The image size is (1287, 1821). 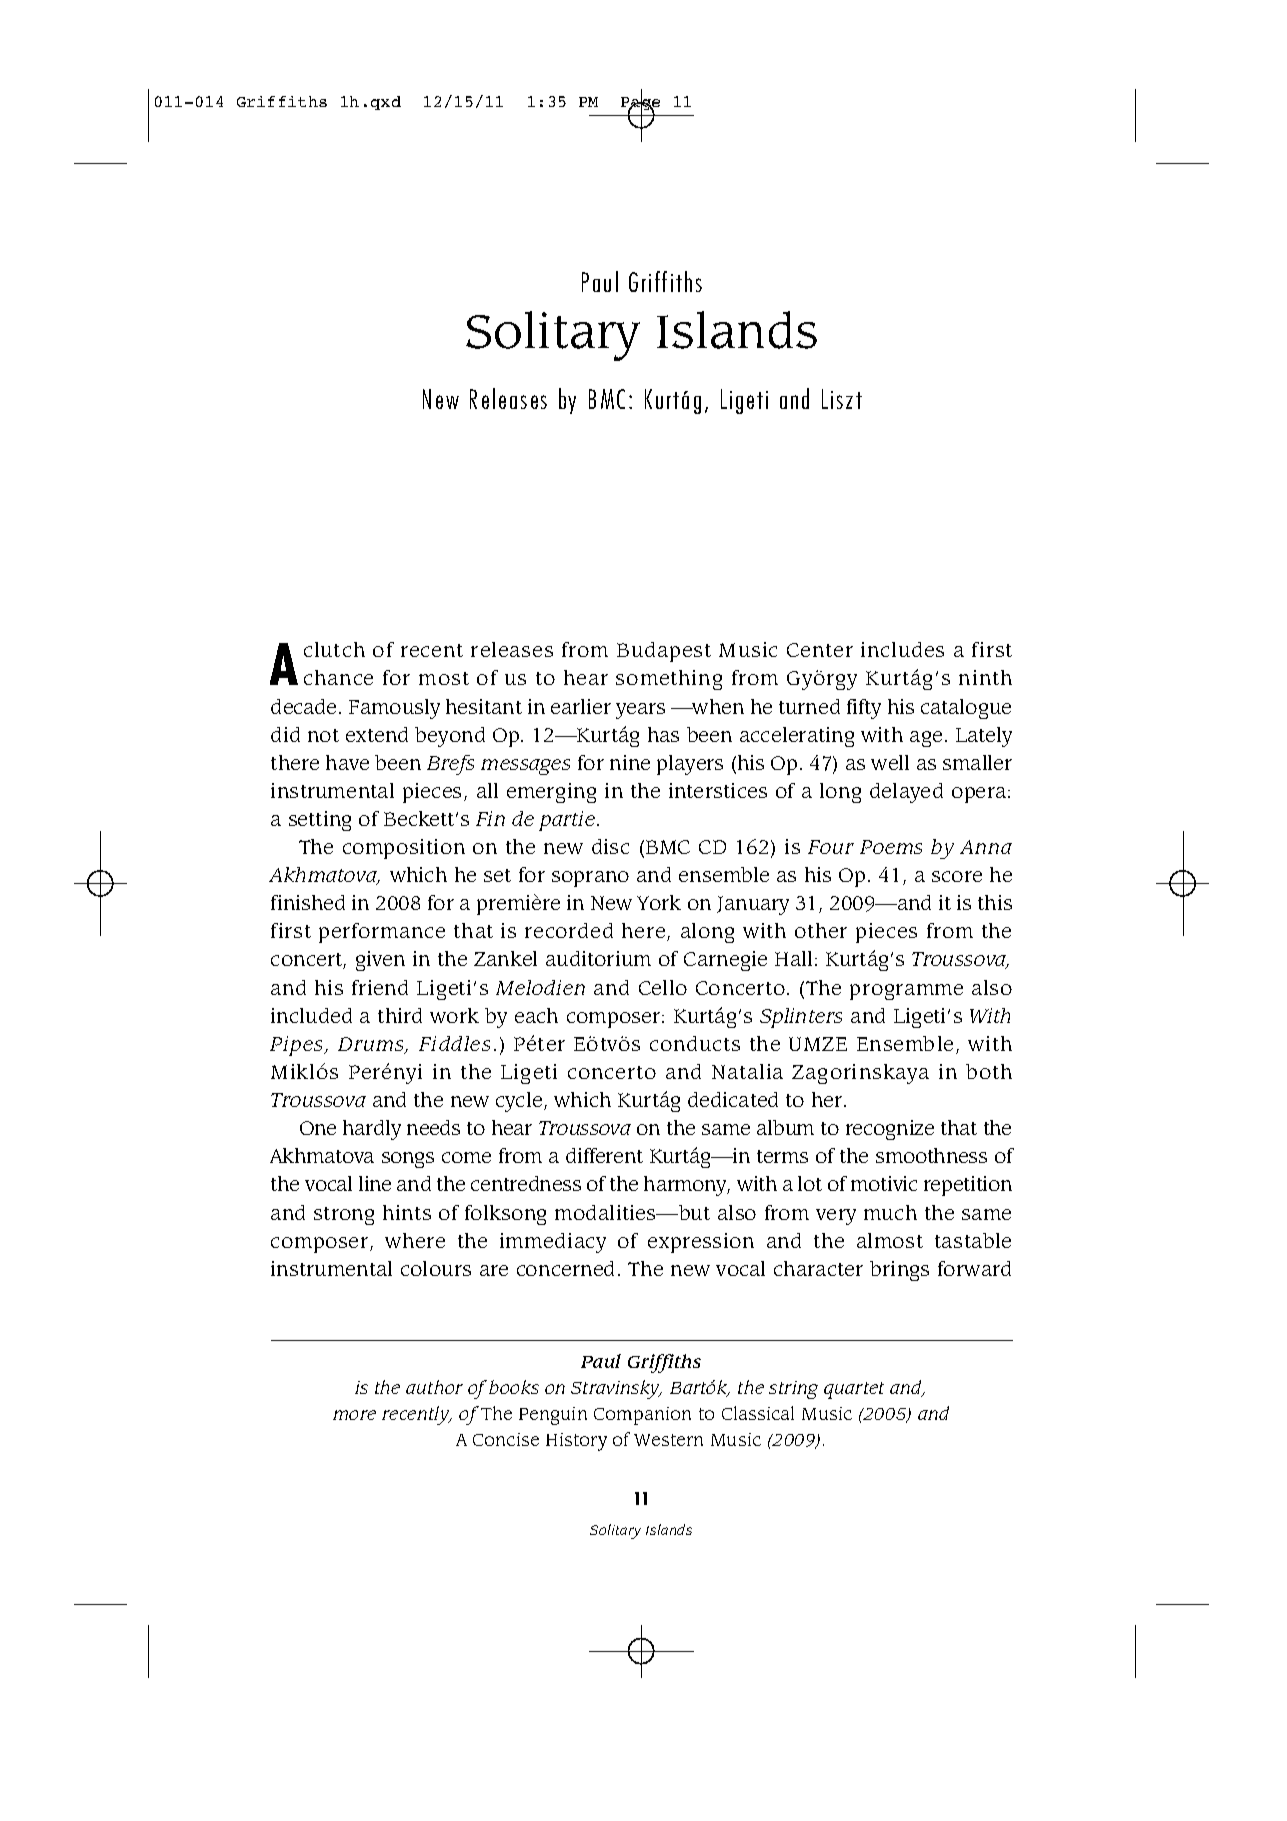 I want to click on includes, so click(x=902, y=649).
